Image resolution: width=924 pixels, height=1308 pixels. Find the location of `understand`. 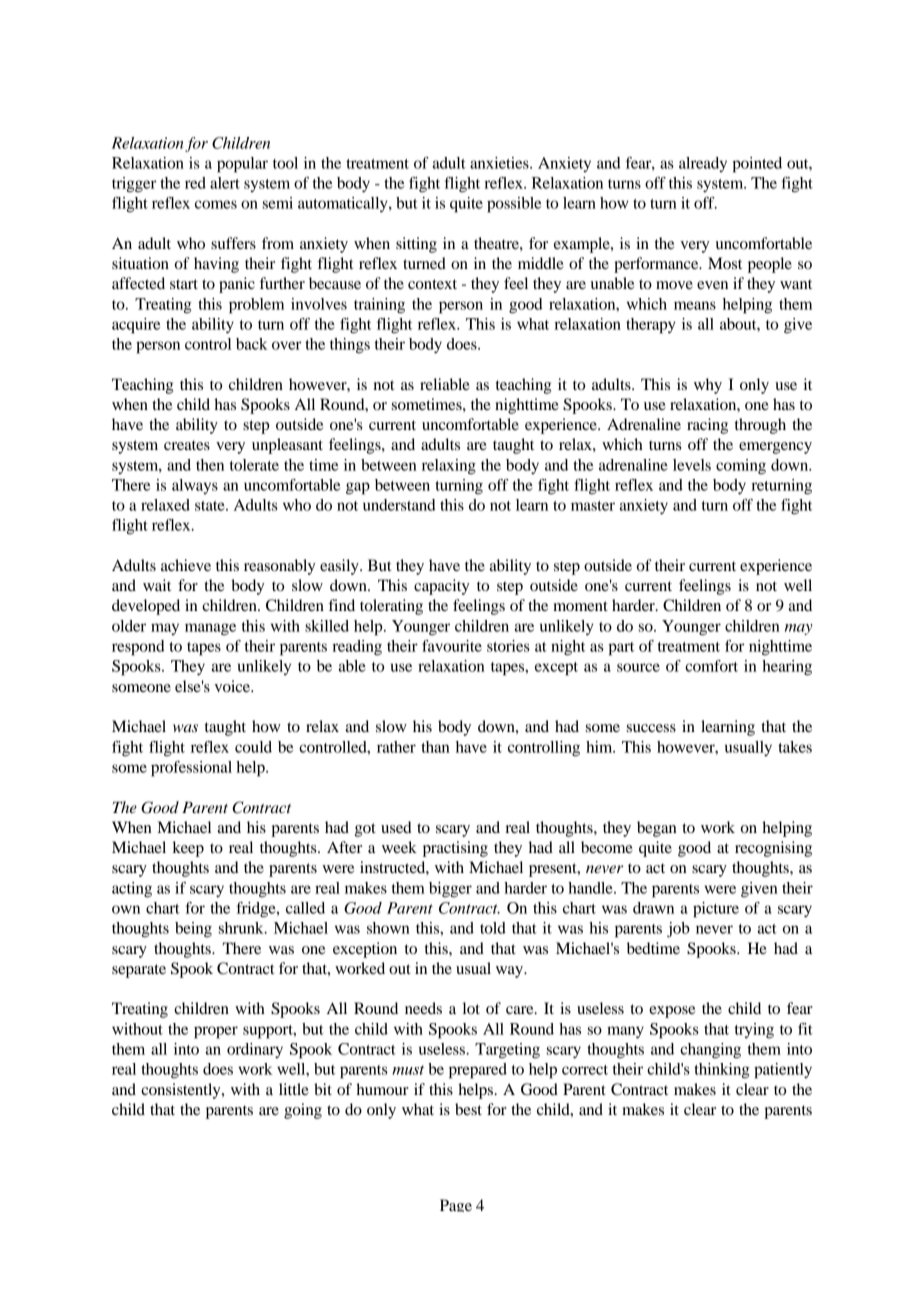

understand is located at coordinates (399, 505).
